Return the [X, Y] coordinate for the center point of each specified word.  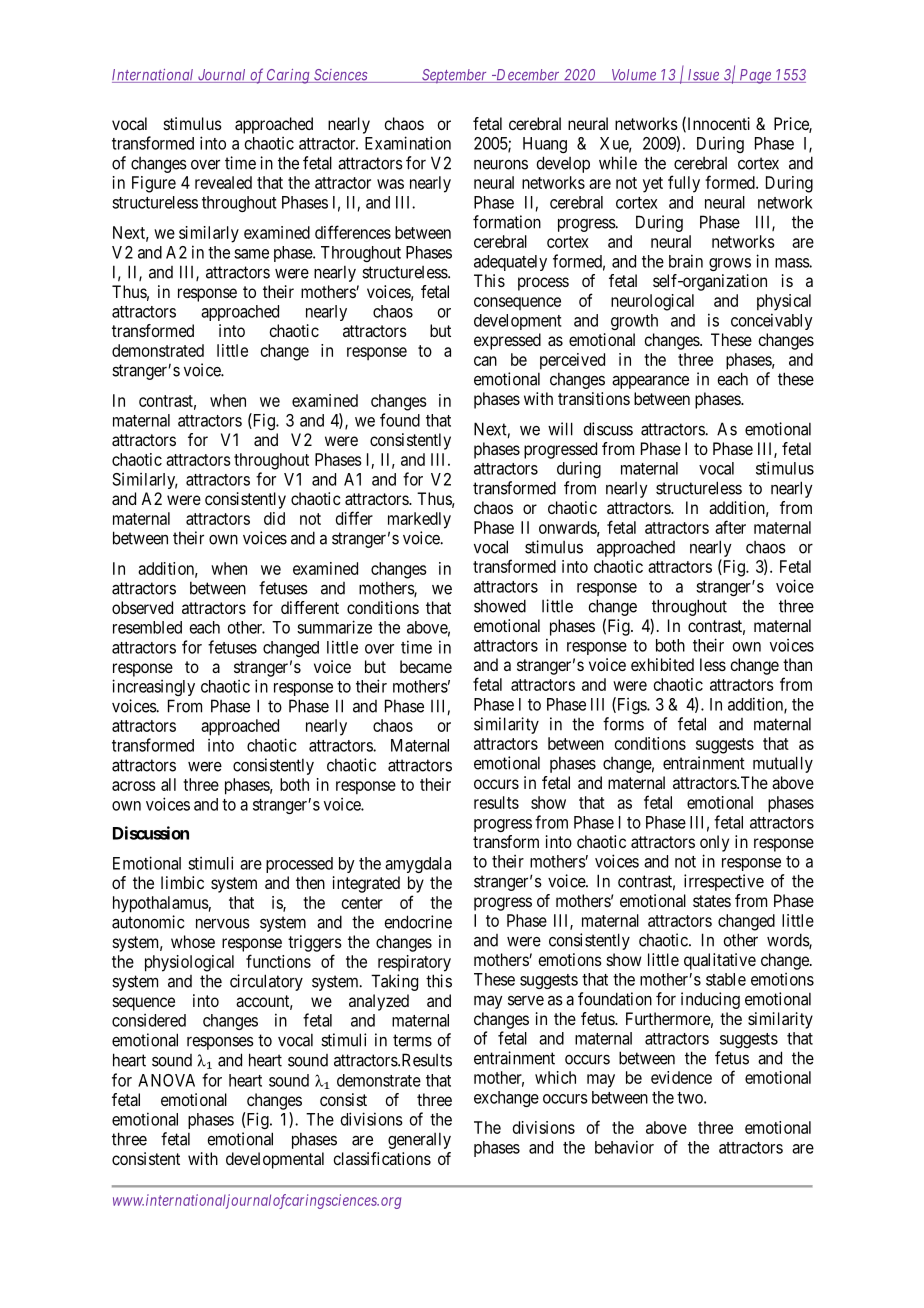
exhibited [662, 664]
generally [419, 1140]
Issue [703, 76]
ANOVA [166, 1080]
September [455, 76]
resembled [147, 627]
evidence [681, 1077]
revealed [223, 182]
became [426, 666]
